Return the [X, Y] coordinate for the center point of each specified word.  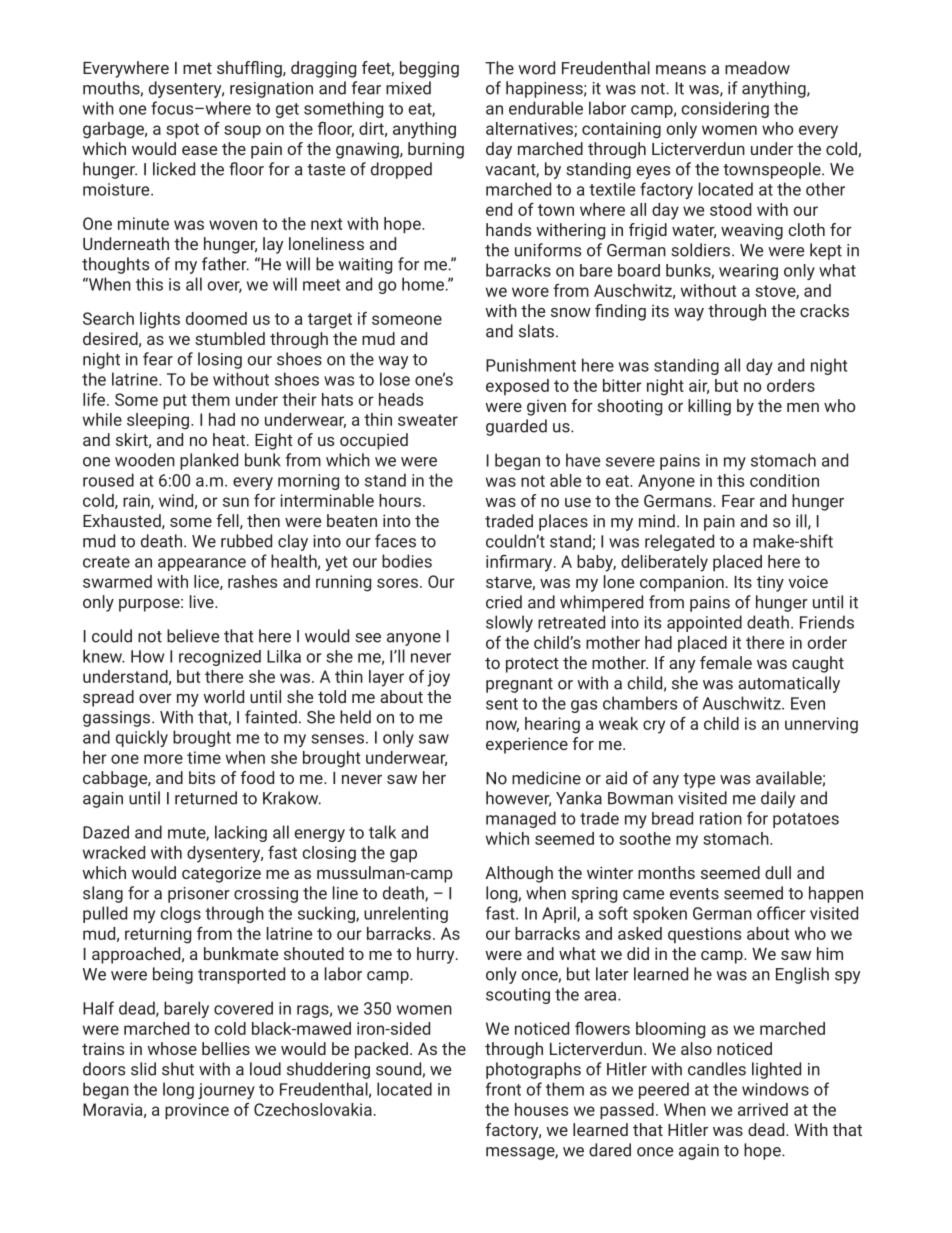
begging [429, 69]
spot [182, 131]
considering [725, 109]
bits [202, 777]
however [518, 799]
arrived [763, 1109]
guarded [516, 427]
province [197, 1111]
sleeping [158, 421]
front [503, 1089]
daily [778, 799]
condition [784, 480]
